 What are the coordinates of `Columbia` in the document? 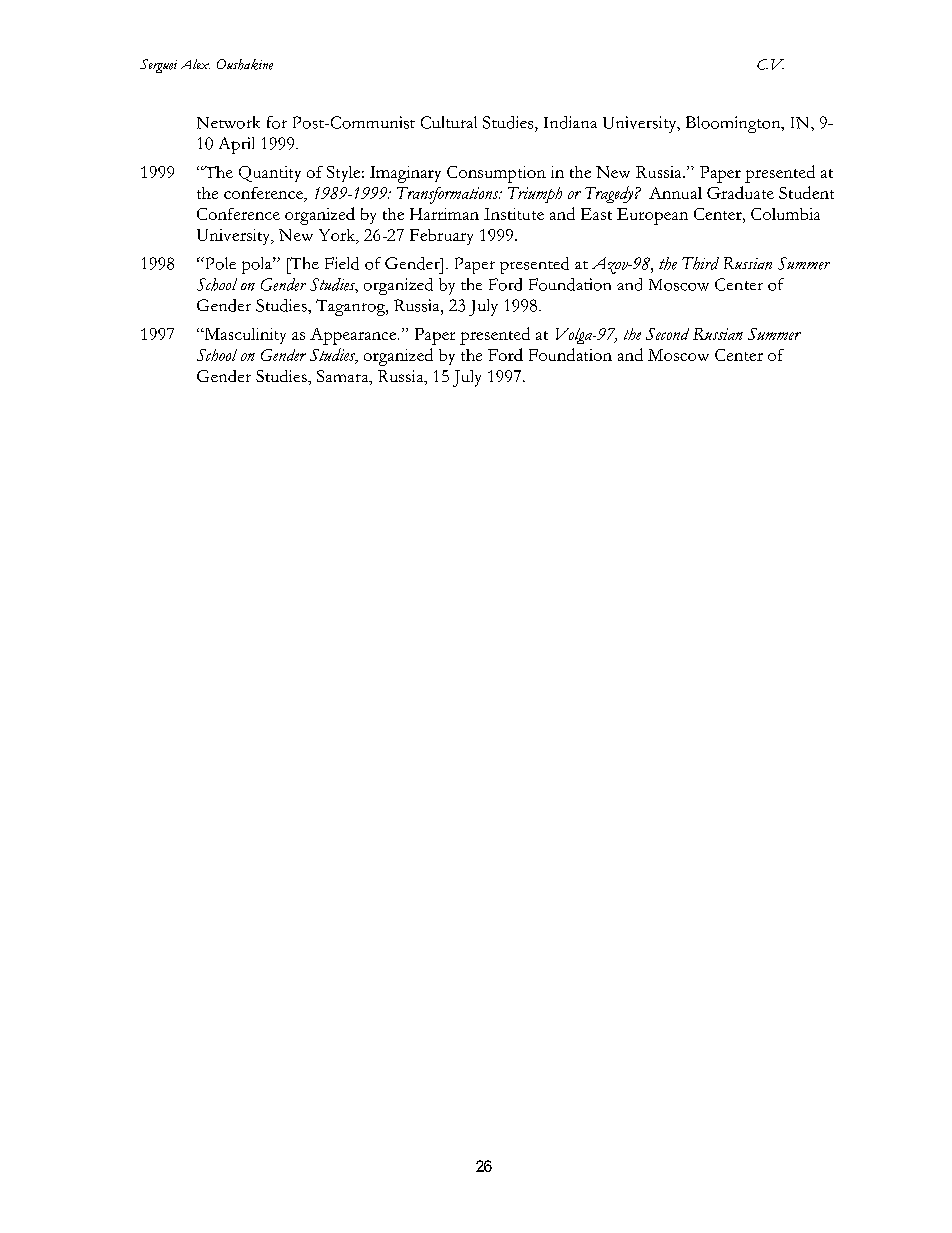 It's located at (785, 214).
